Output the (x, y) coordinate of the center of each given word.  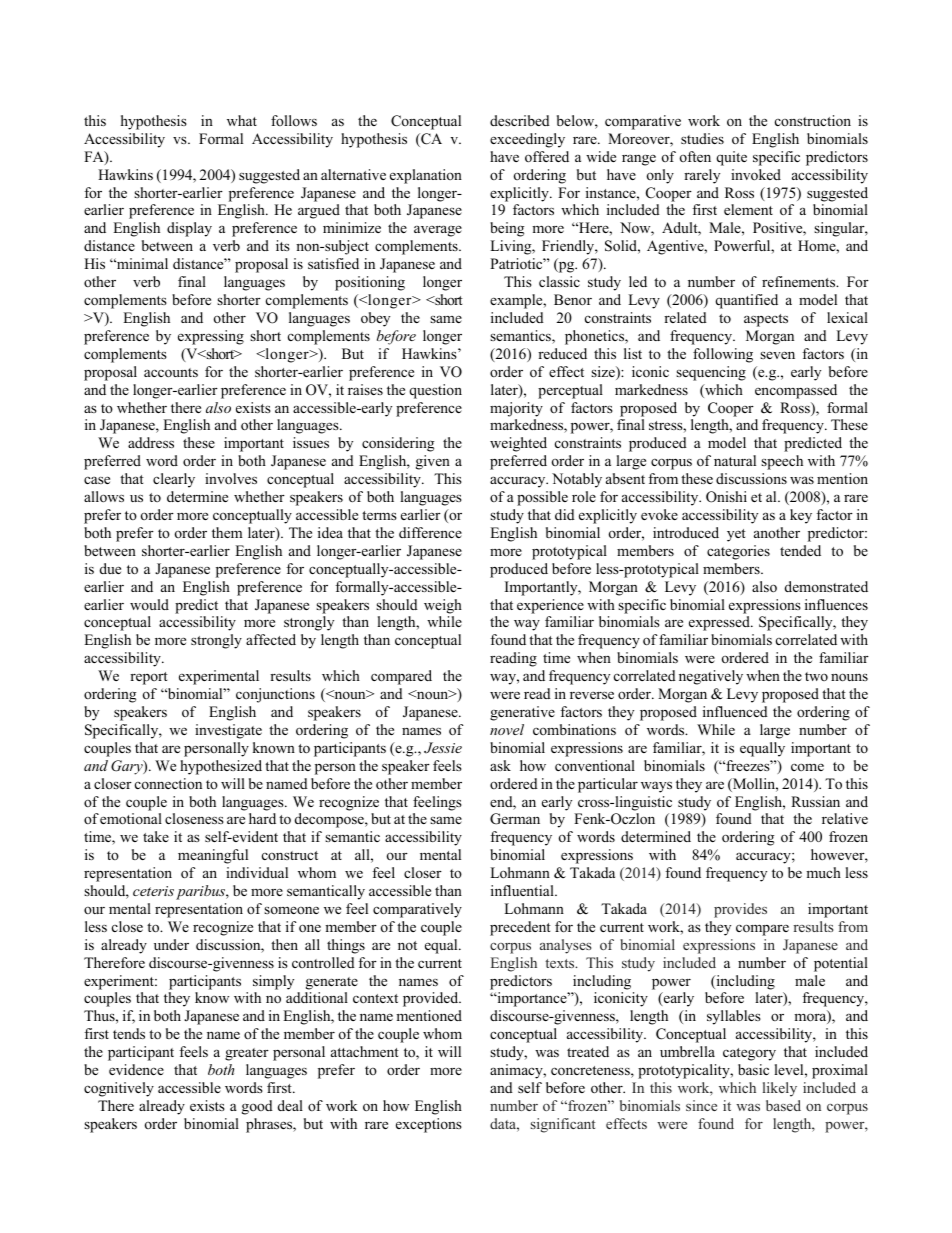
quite (731, 158)
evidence (136, 1069)
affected (271, 639)
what (242, 120)
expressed (720, 623)
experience (550, 606)
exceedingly (527, 140)
